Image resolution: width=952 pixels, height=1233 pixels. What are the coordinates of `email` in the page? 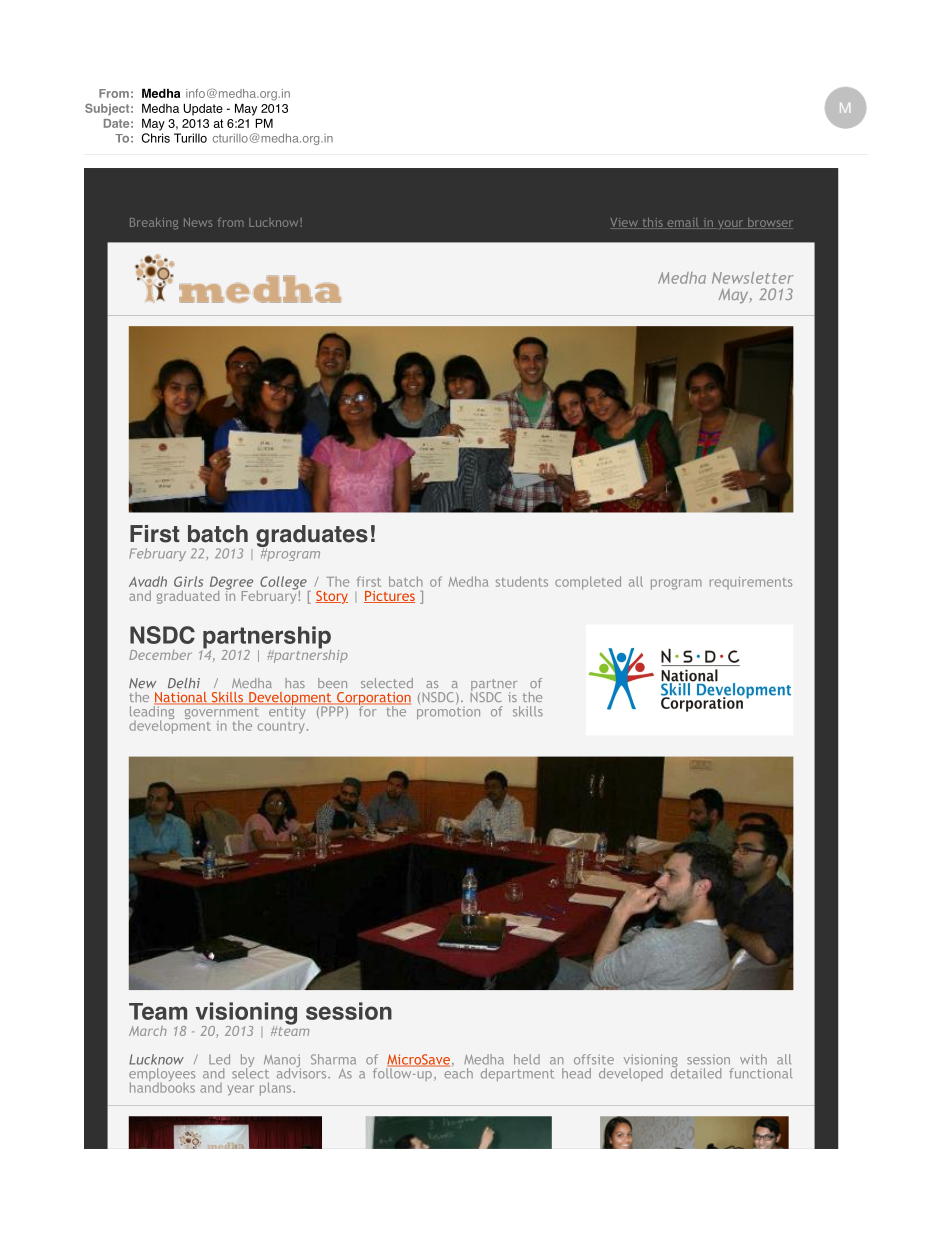 It's located at (683, 223).
